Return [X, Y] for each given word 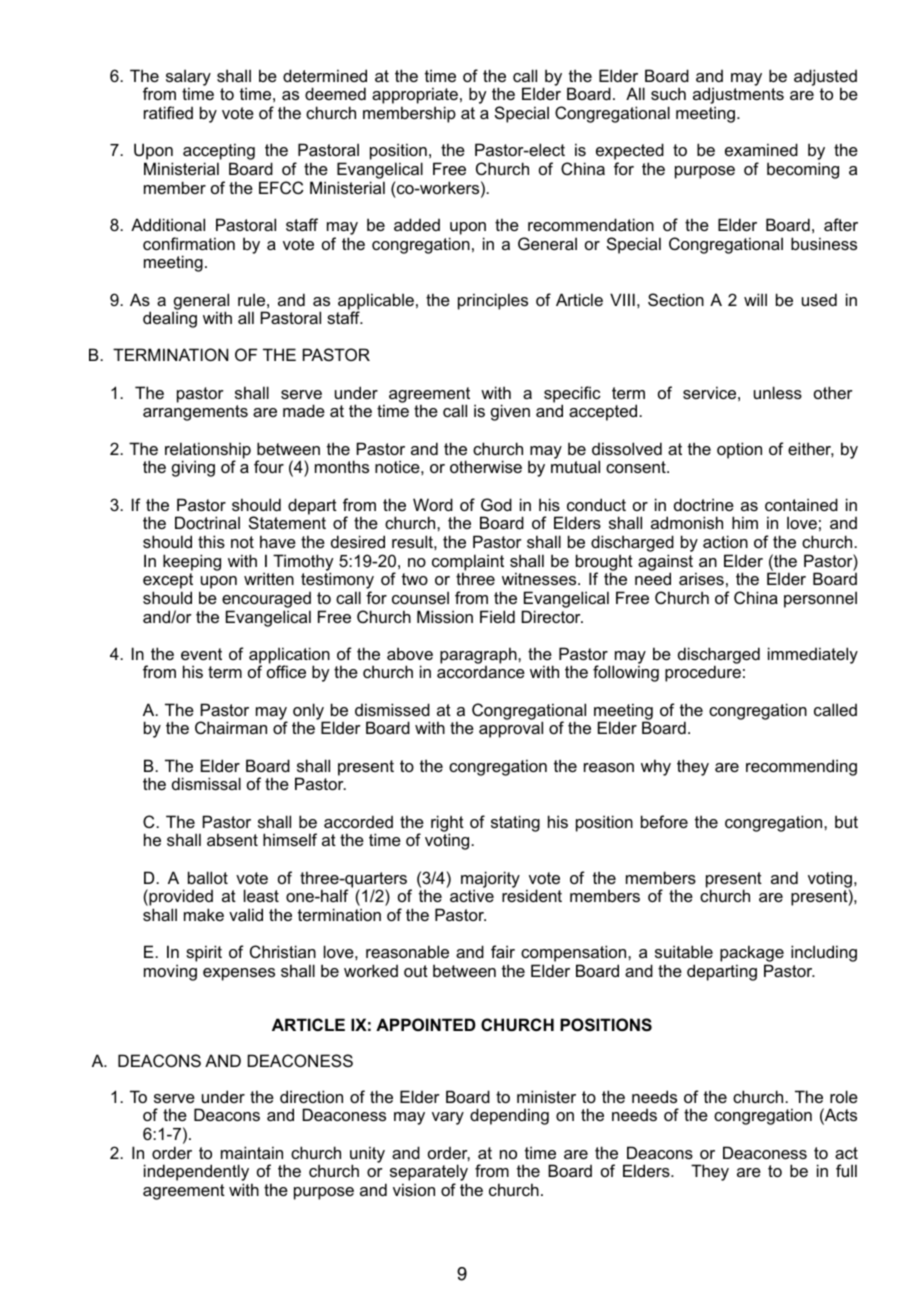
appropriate [415, 97]
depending [509, 1116]
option [739, 450]
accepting [219, 153]
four [269, 466]
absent [232, 839]
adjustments [738, 97]
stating [515, 823]
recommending [801, 767]
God [496, 504]
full [846, 1170]
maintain [252, 1152]
